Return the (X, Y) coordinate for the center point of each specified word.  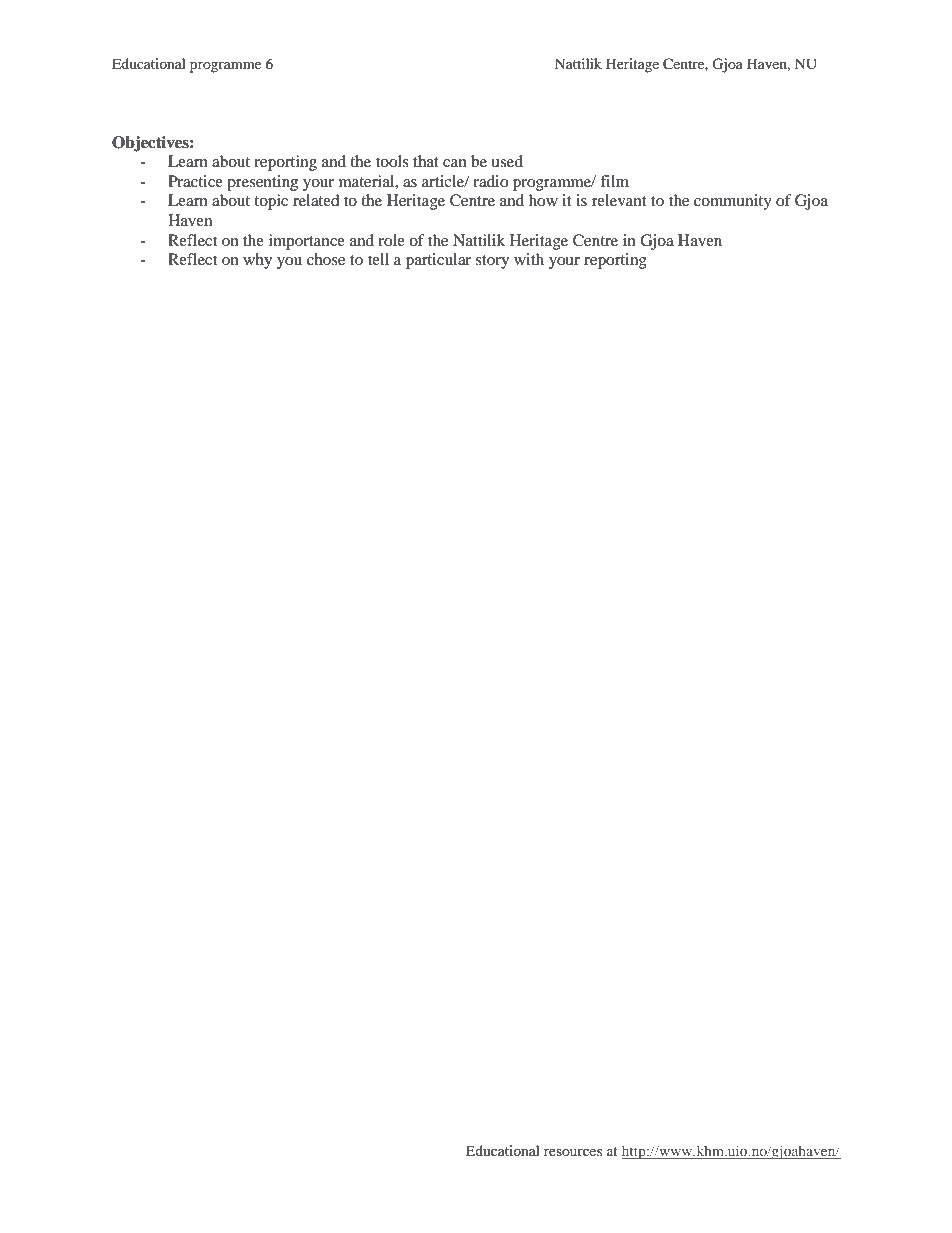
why (257, 261)
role (391, 240)
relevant (619, 200)
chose (326, 259)
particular (438, 261)
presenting (262, 183)
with (529, 259)
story (492, 262)
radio (490, 181)
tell (378, 259)
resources (573, 1152)
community (733, 202)
